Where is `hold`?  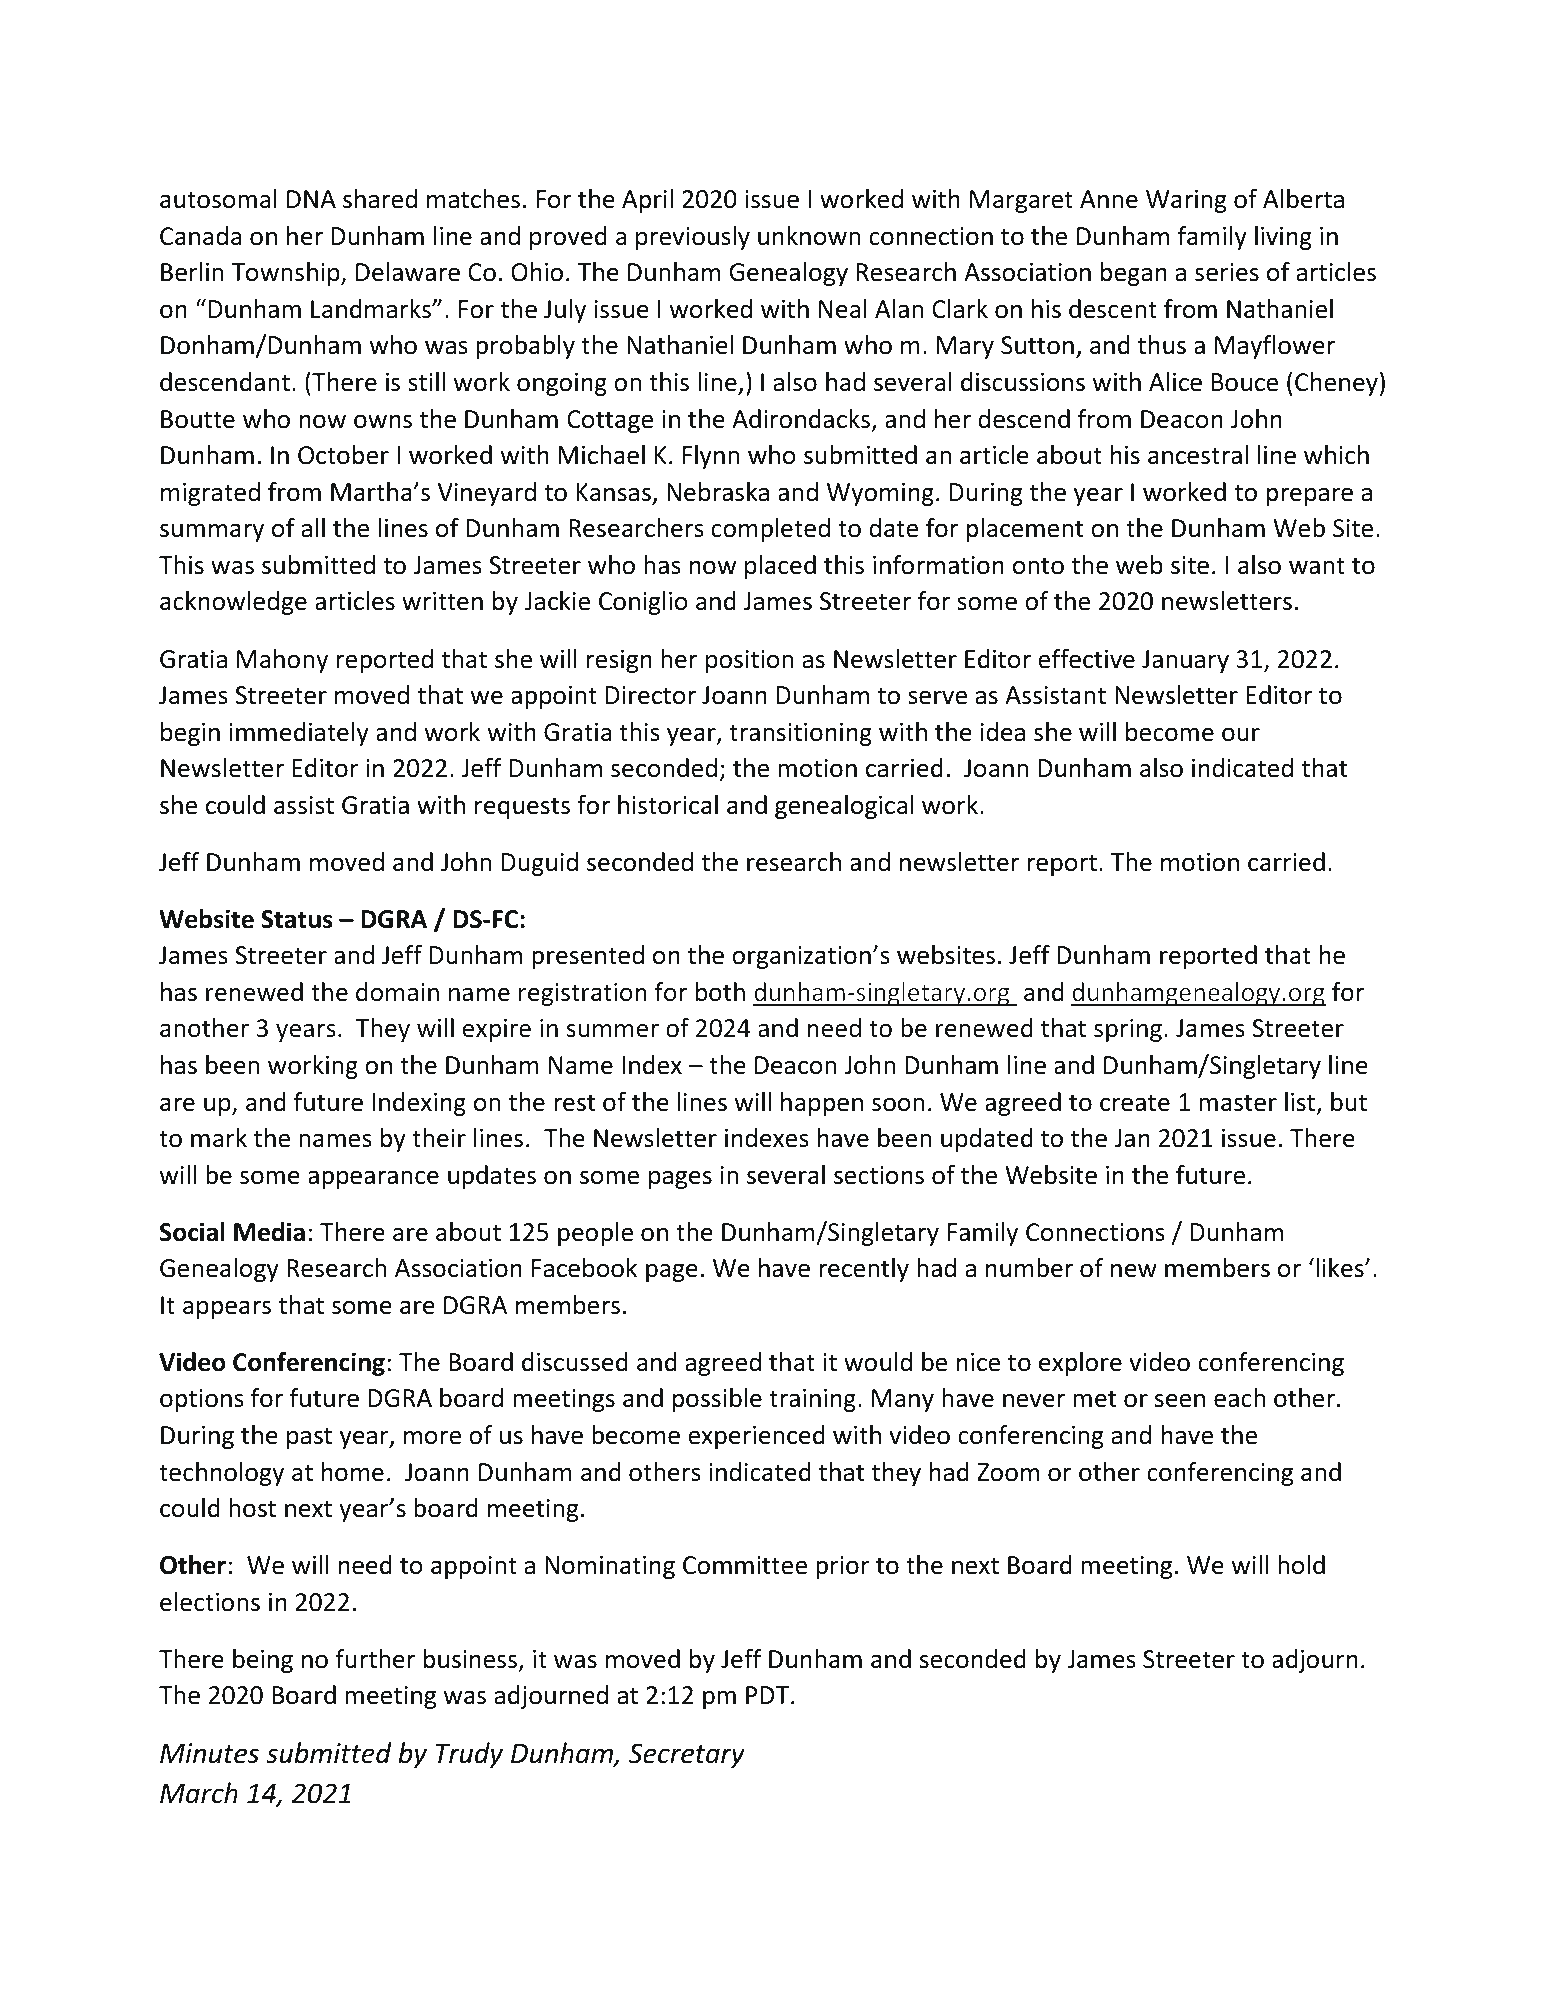
hold is located at coordinates (1301, 1565).
